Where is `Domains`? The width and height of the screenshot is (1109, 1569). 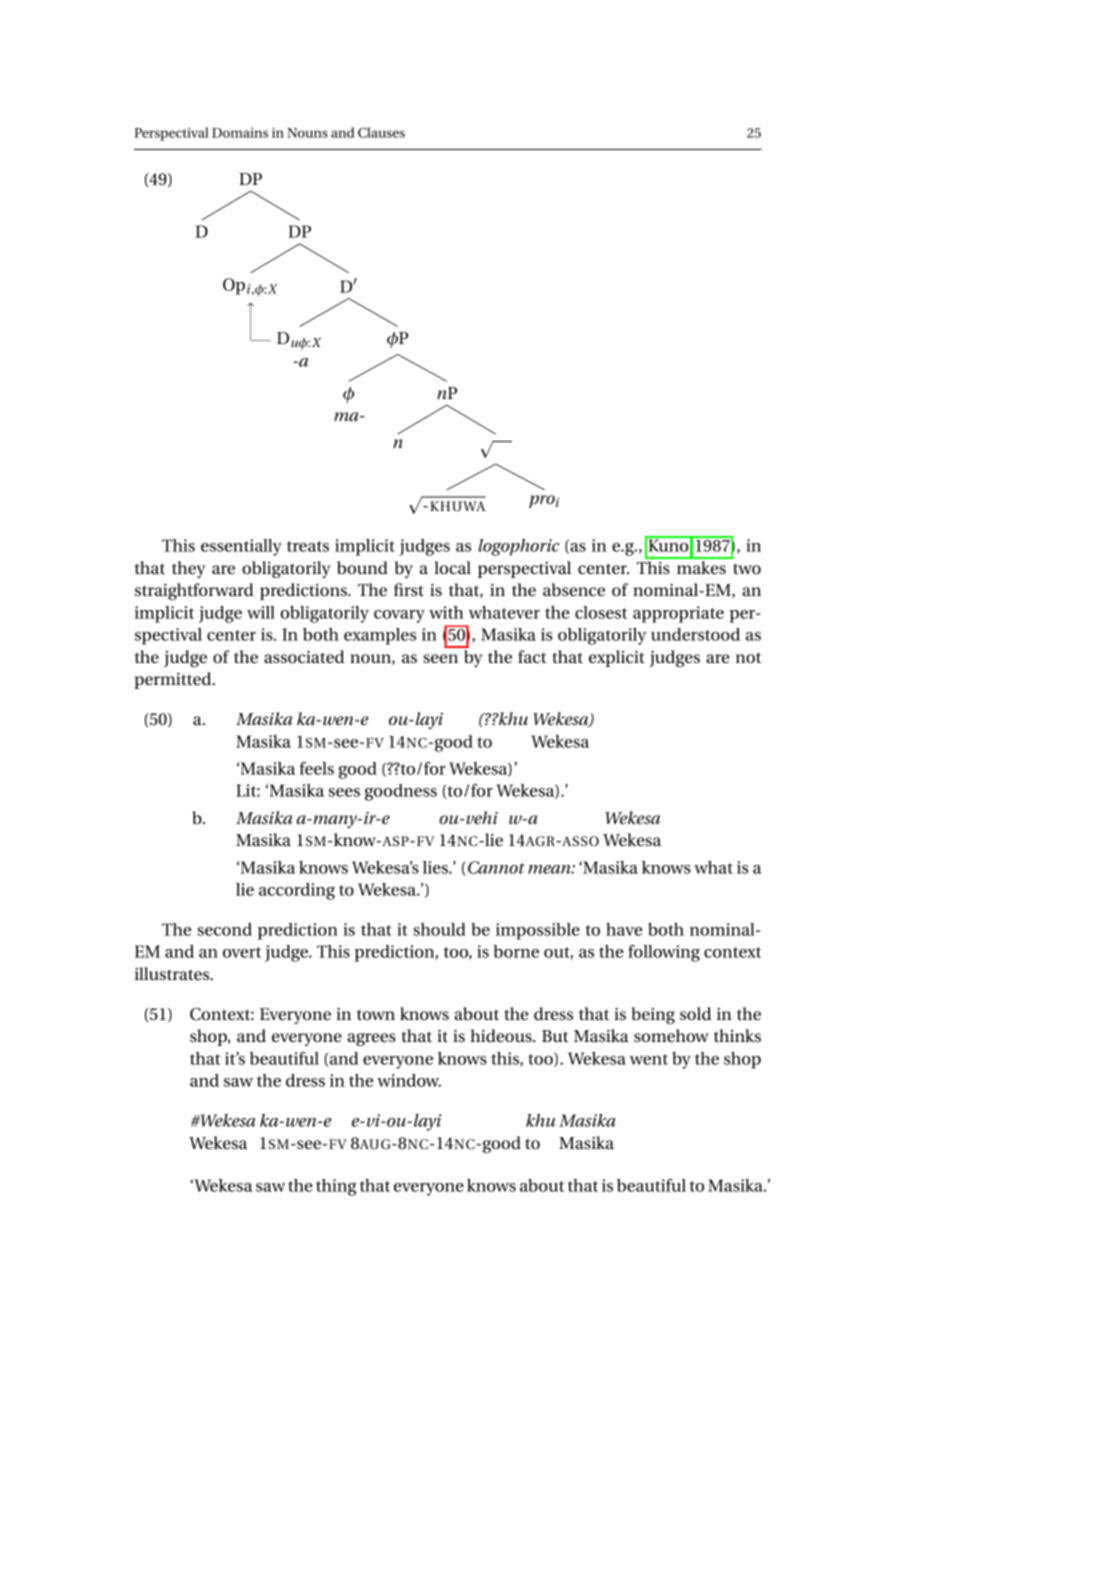
Domains is located at coordinates (240, 133).
